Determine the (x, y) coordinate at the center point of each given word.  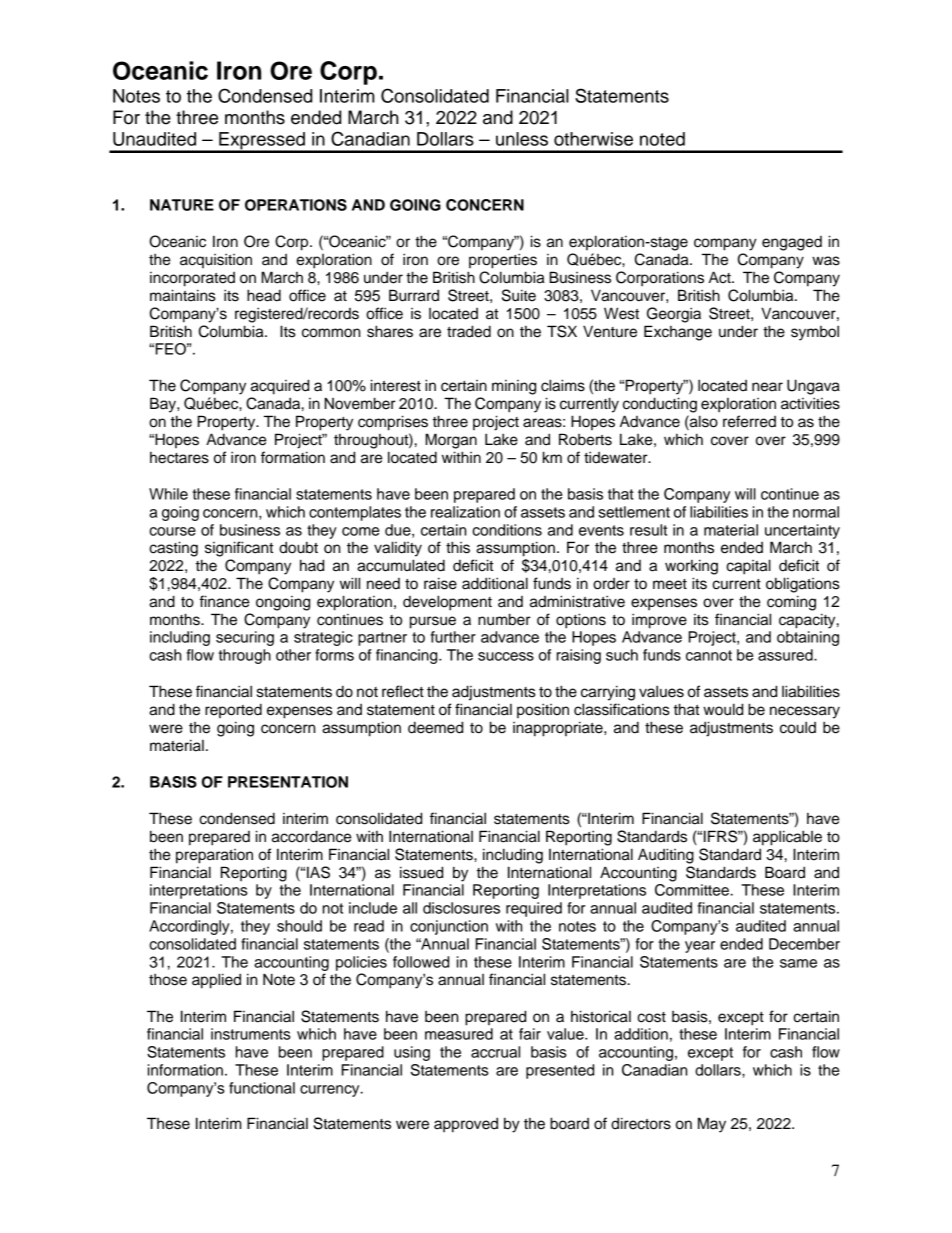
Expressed (262, 142)
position (543, 710)
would (723, 709)
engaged (792, 243)
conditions (507, 530)
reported (233, 710)
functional (262, 1088)
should (299, 926)
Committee (692, 890)
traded (469, 331)
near (767, 387)
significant (239, 549)
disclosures (461, 908)
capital (748, 567)
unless (522, 139)
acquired (280, 387)
